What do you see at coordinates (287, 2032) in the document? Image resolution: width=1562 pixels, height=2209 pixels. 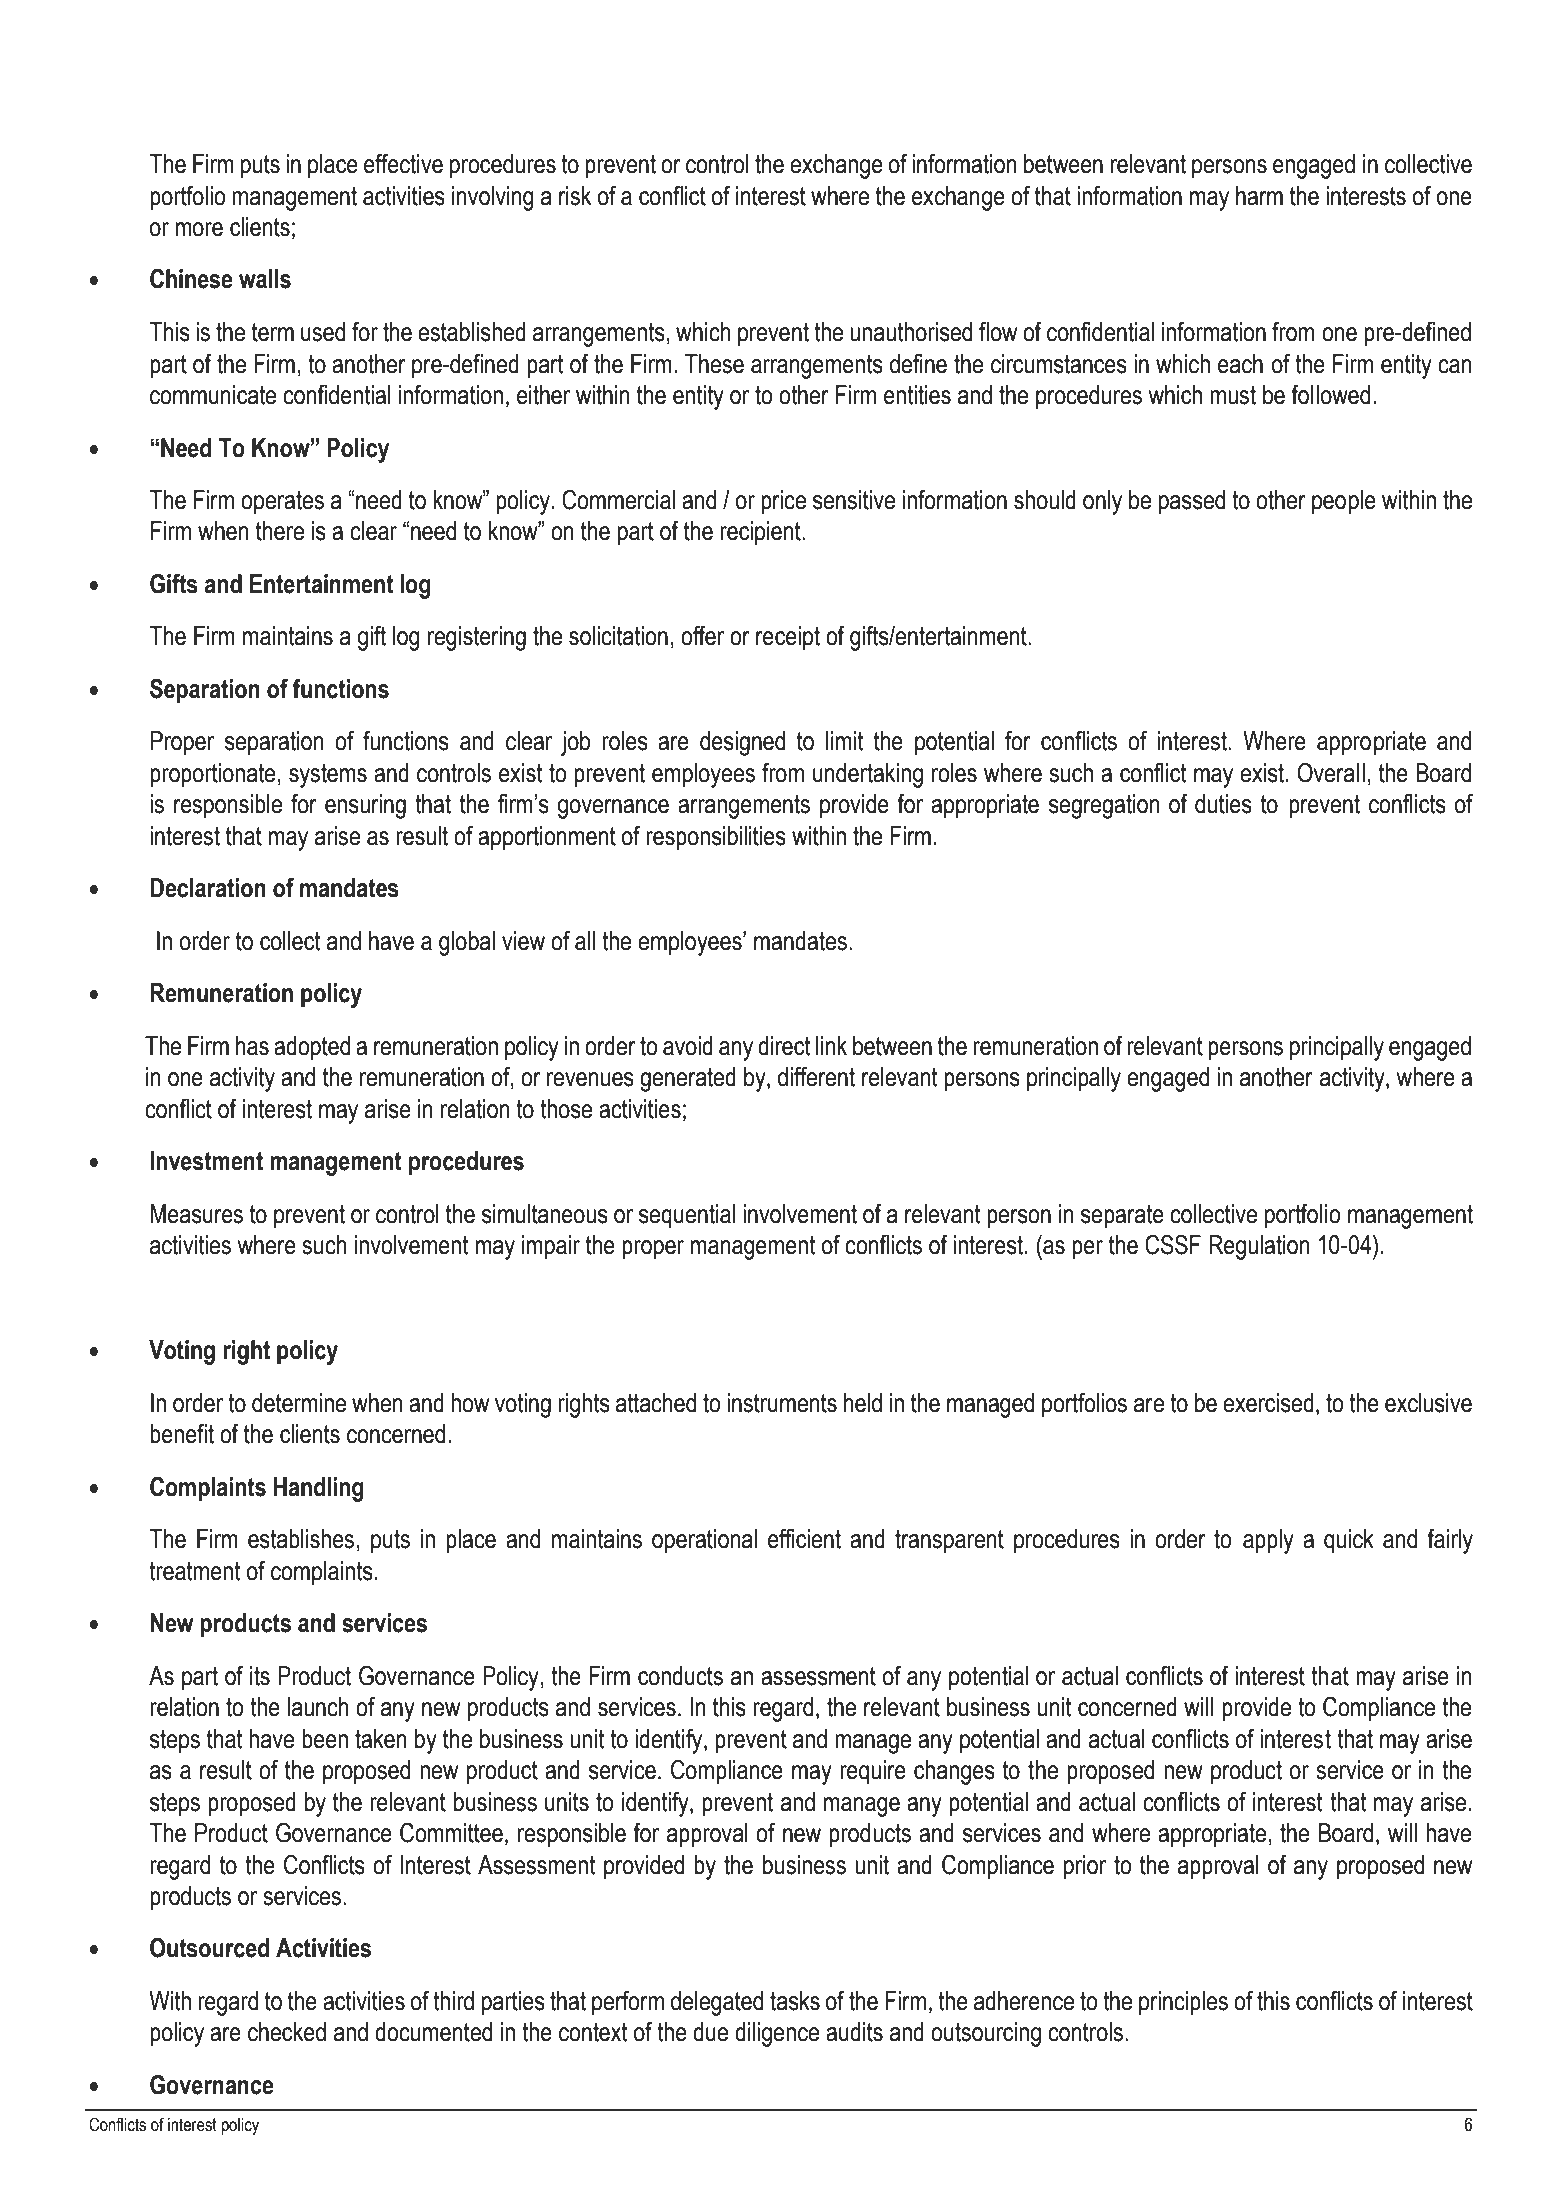 I see `checked` at bounding box center [287, 2032].
